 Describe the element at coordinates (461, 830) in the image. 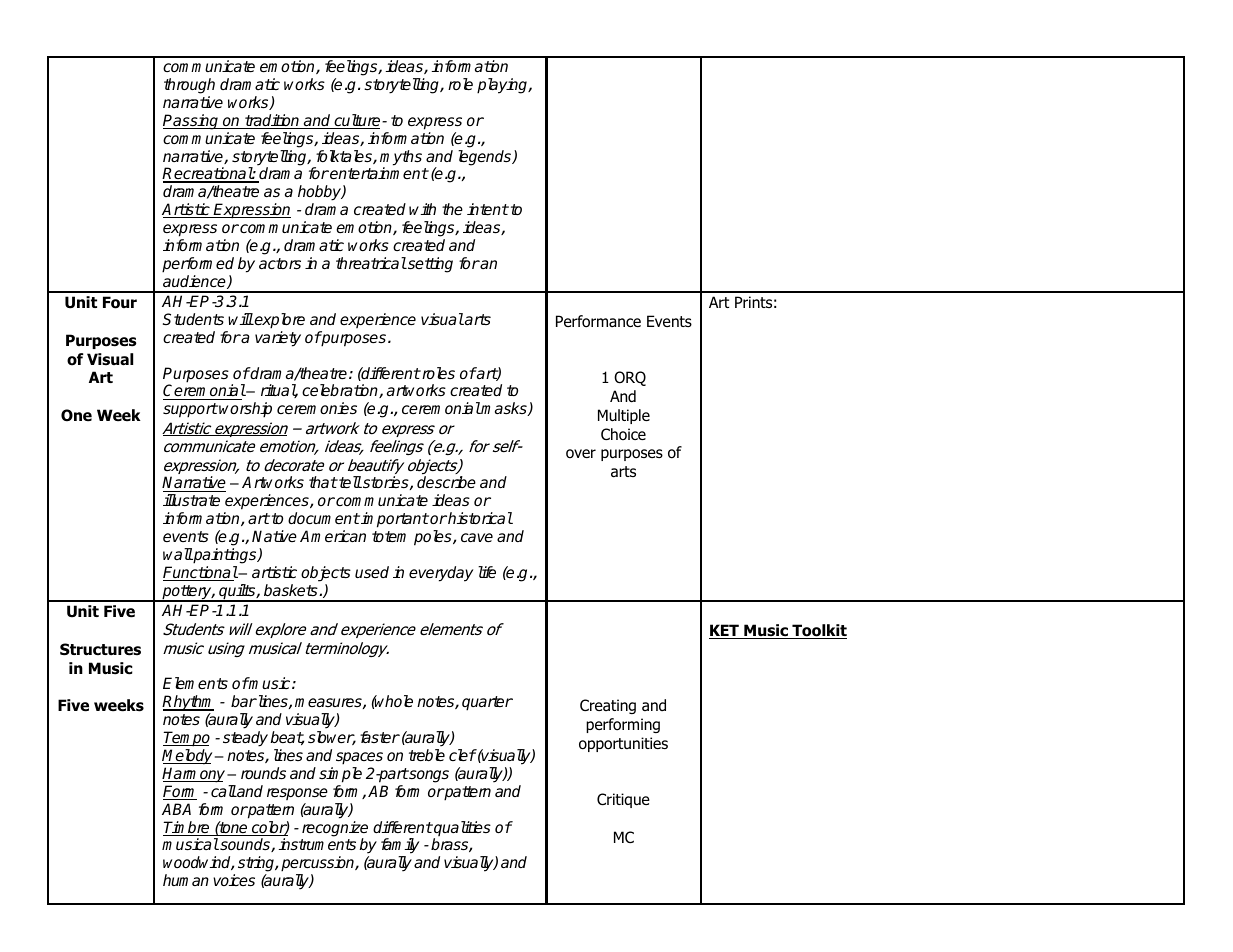

I see `qualities` at that location.
